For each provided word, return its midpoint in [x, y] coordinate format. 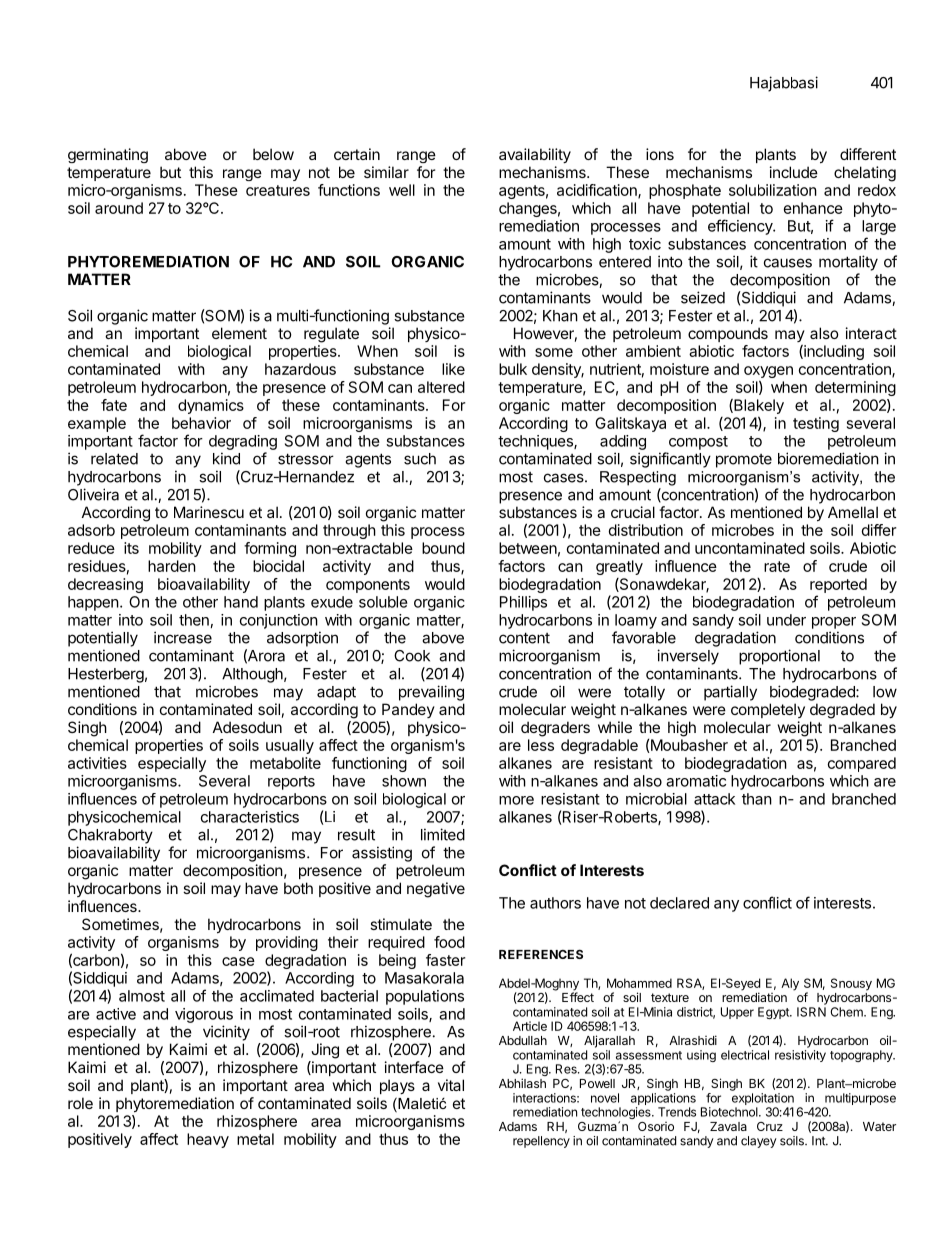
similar [386, 172]
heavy [208, 1140]
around [119, 208]
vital [451, 1085]
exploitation [763, 1099]
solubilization [773, 190]
